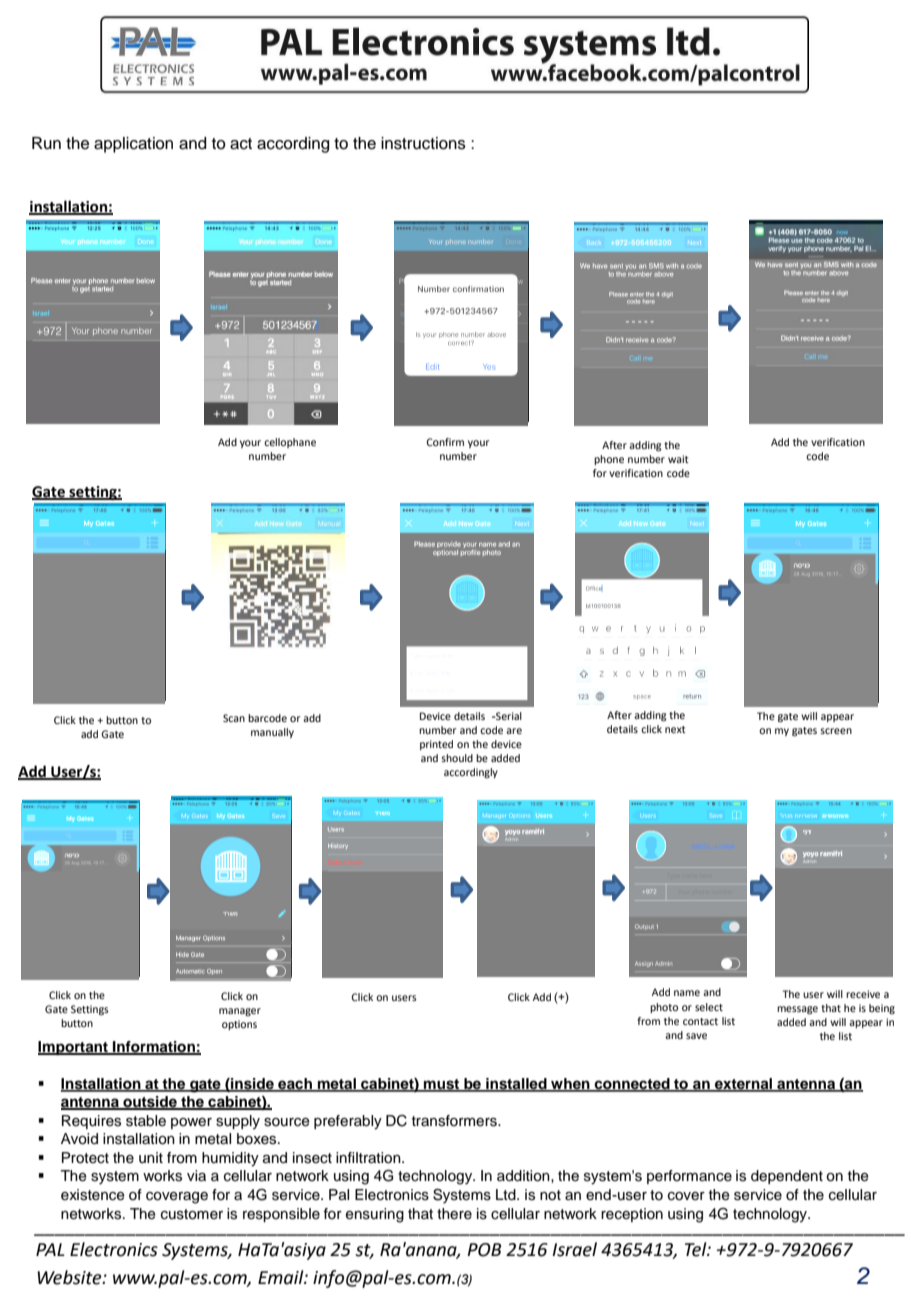  I want to click on wait, so click(678, 459).
